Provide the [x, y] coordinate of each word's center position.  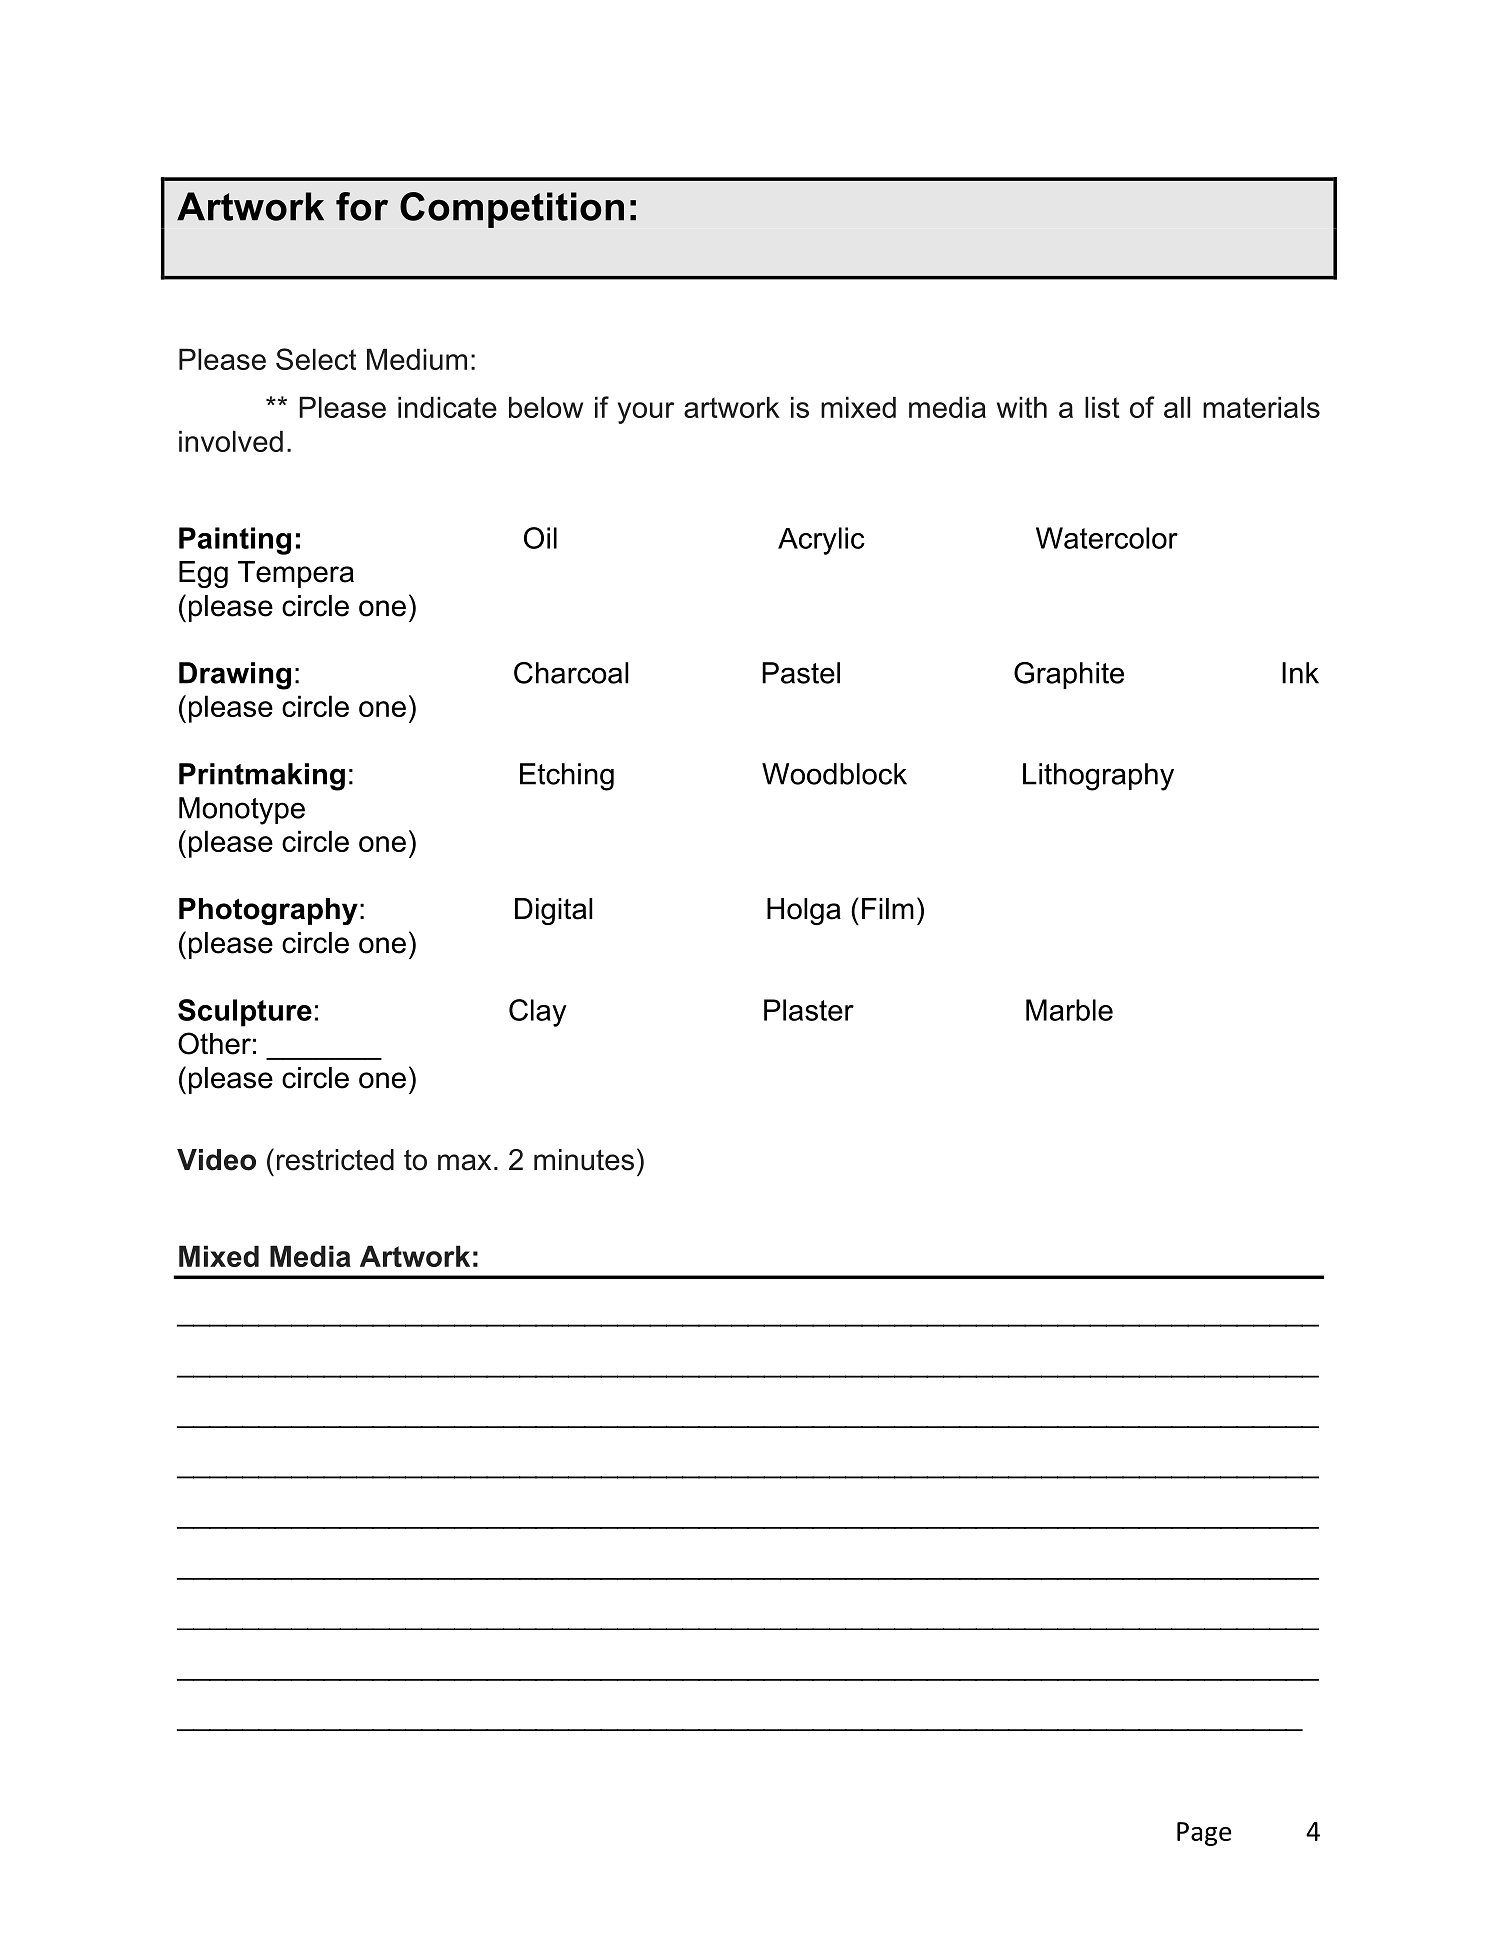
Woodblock [834, 774]
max [464, 1162]
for [362, 206]
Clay [538, 1013]
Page [1204, 1834]
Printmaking [262, 777]
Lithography [1098, 777]
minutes [584, 1160]
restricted [335, 1160]
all [1177, 407]
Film [888, 908]
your [646, 413]
